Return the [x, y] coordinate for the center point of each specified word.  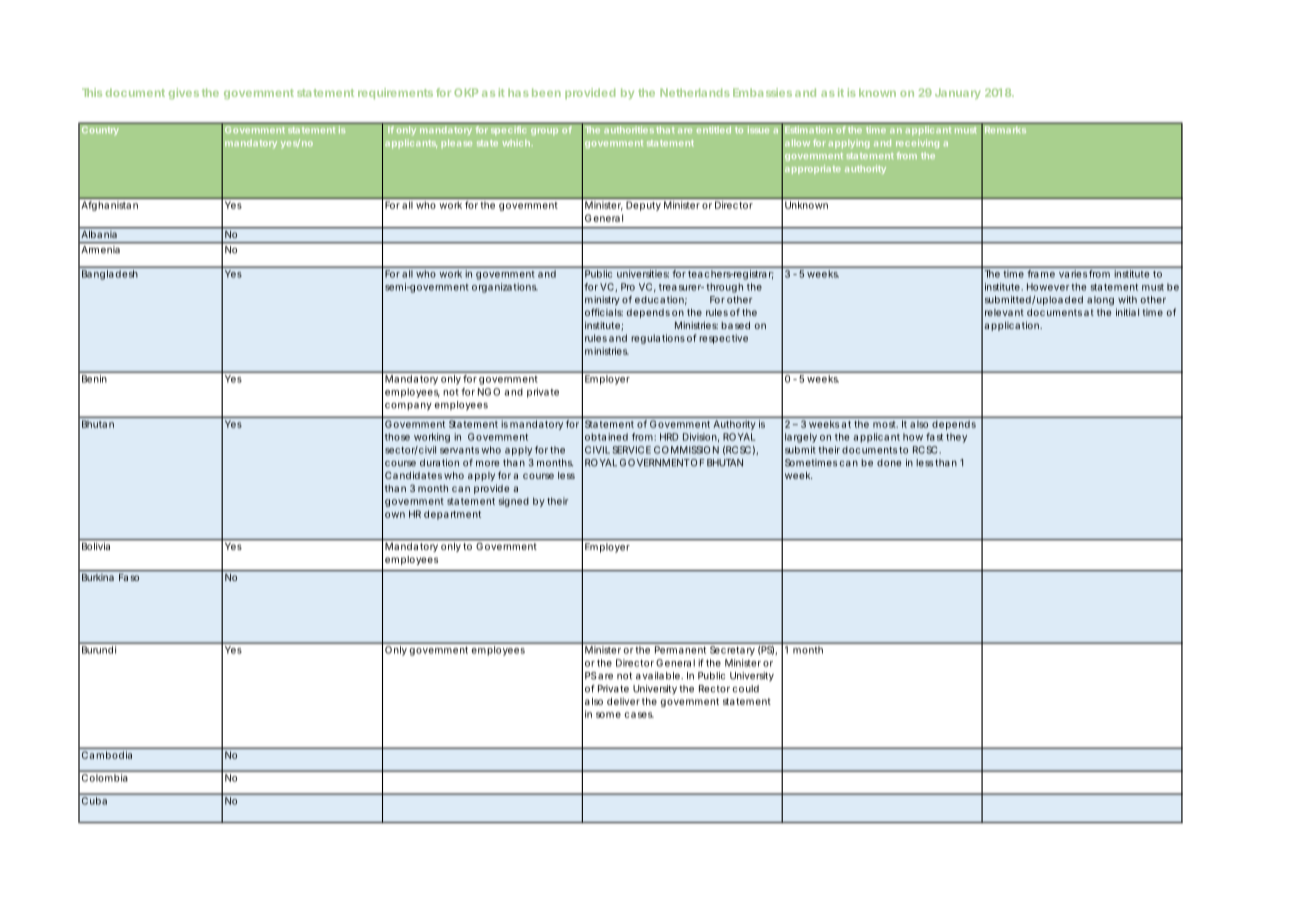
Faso [129, 577]
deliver [623, 701]
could [745, 689]
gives [184, 93]
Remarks [1005, 130]
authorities [629, 130]
